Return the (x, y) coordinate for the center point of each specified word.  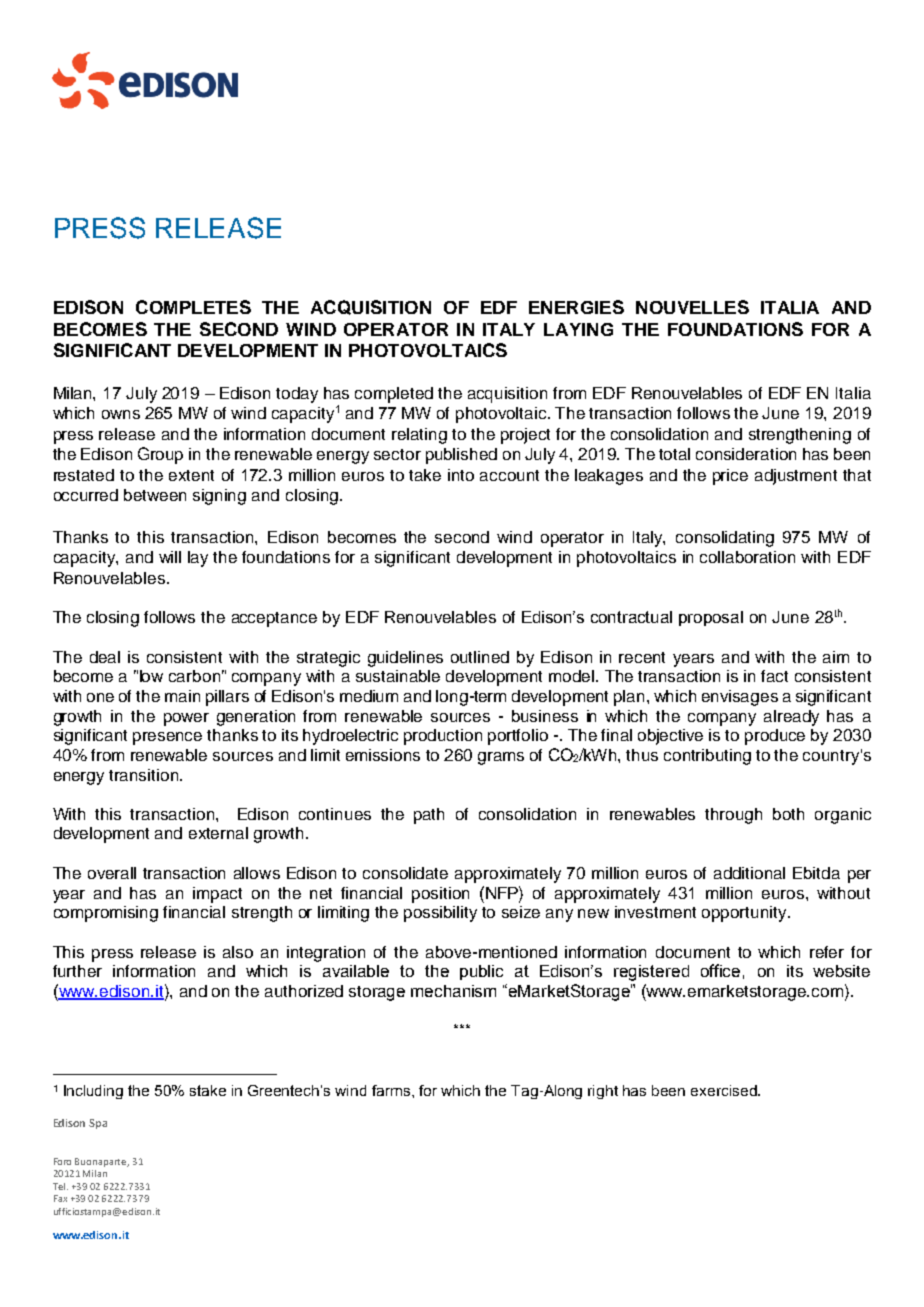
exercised (725, 1090)
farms (392, 1090)
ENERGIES (576, 307)
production (443, 737)
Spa (98, 1124)
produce (775, 737)
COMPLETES (193, 307)
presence (167, 738)
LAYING (578, 329)
